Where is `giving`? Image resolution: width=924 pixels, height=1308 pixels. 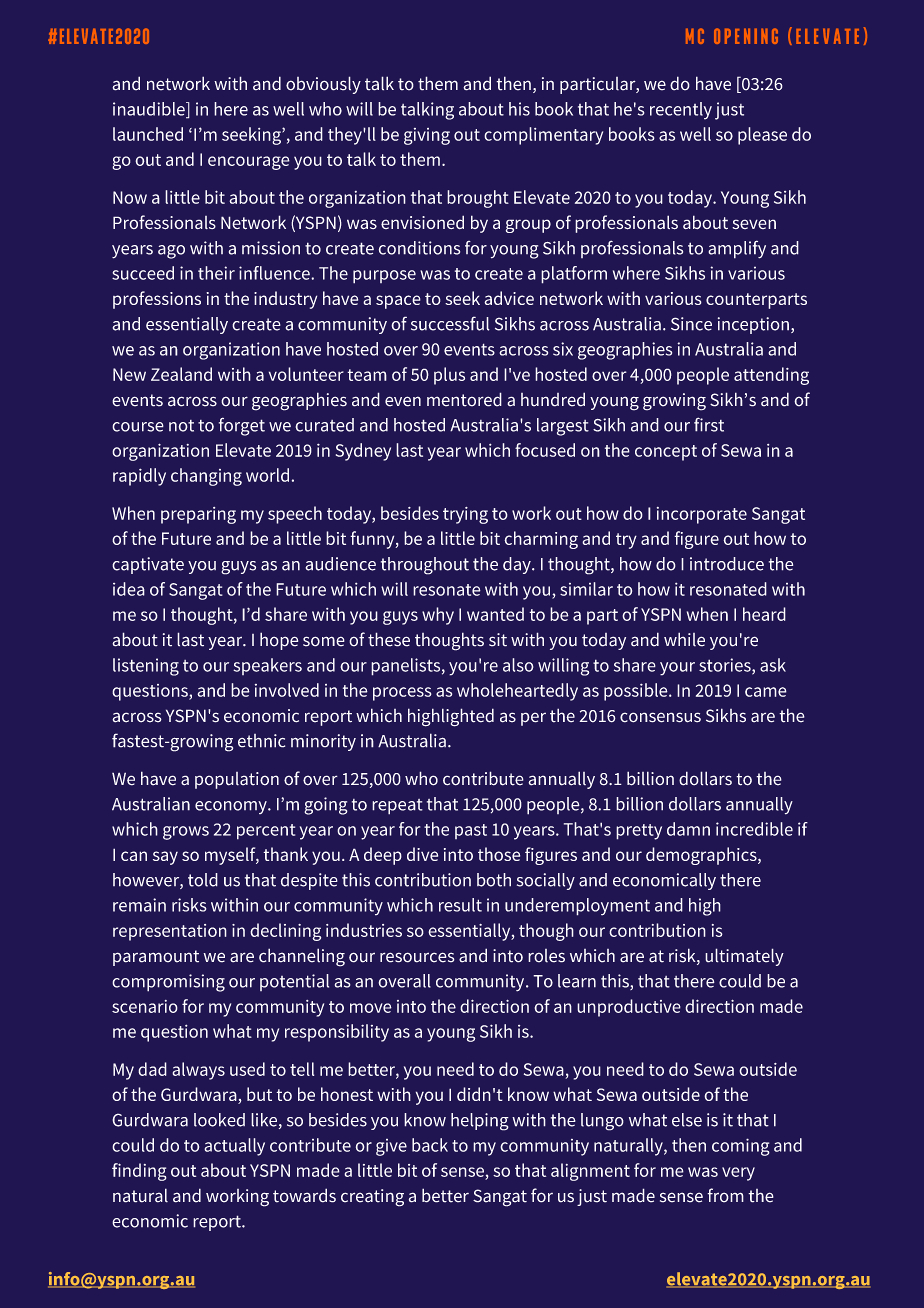 giving is located at coordinates (427, 136).
